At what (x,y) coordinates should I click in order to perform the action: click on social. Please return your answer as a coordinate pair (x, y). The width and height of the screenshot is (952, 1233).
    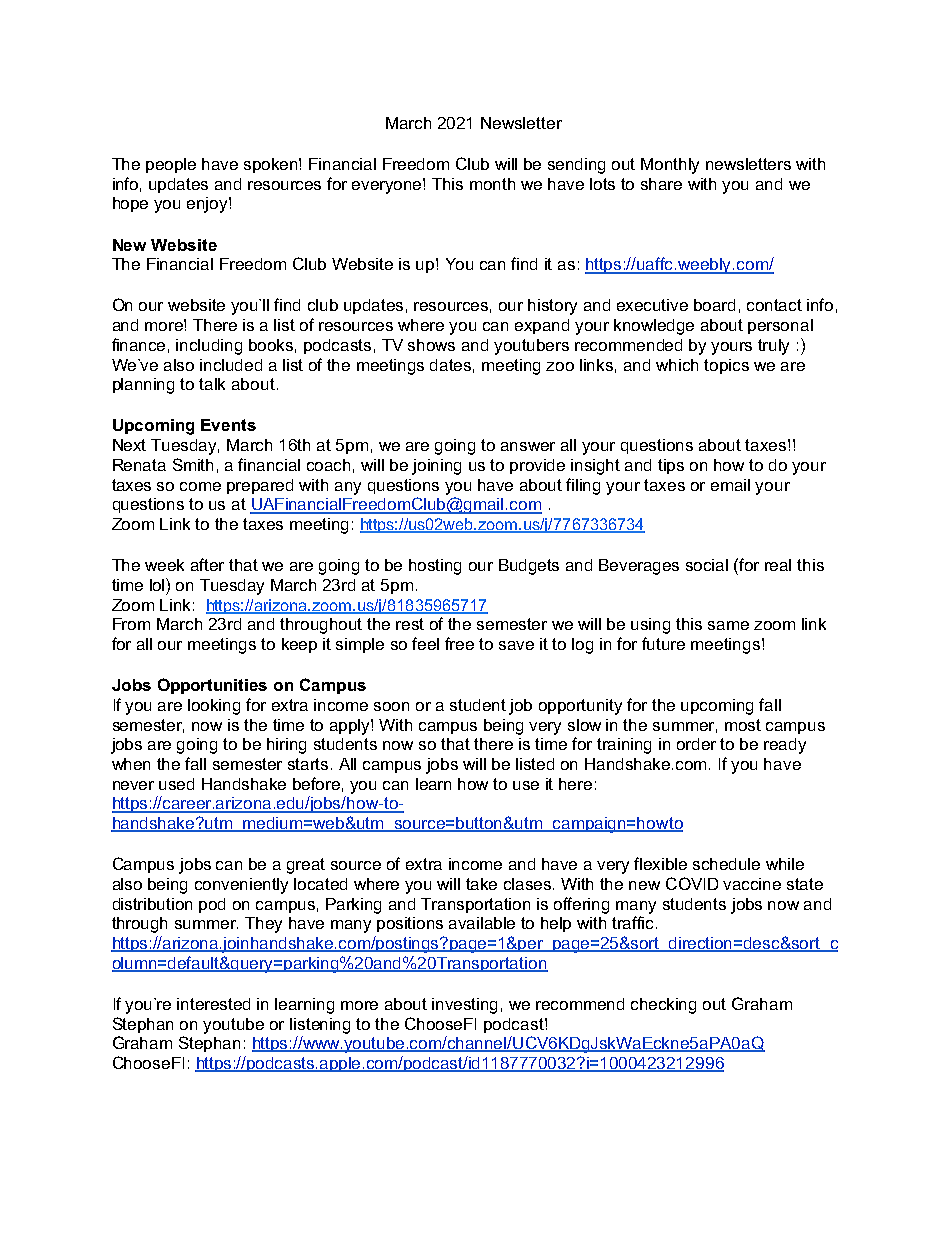
    Looking at the image, I should click on (707, 565).
